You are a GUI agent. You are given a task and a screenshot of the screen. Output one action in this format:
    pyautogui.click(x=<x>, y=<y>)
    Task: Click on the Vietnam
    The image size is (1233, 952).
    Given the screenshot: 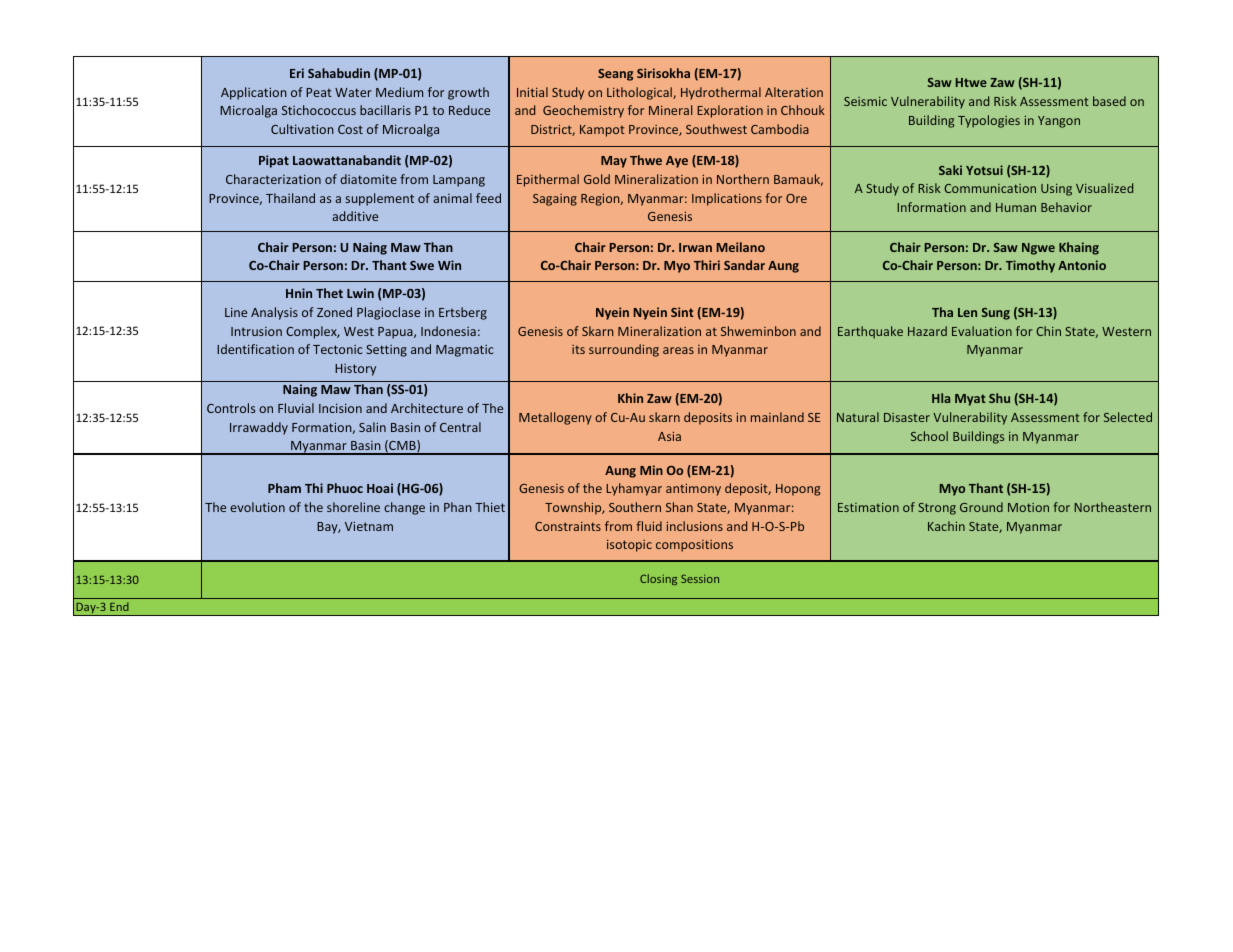 What is the action you would take?
    pyautogui.click(x=369, y=526)
